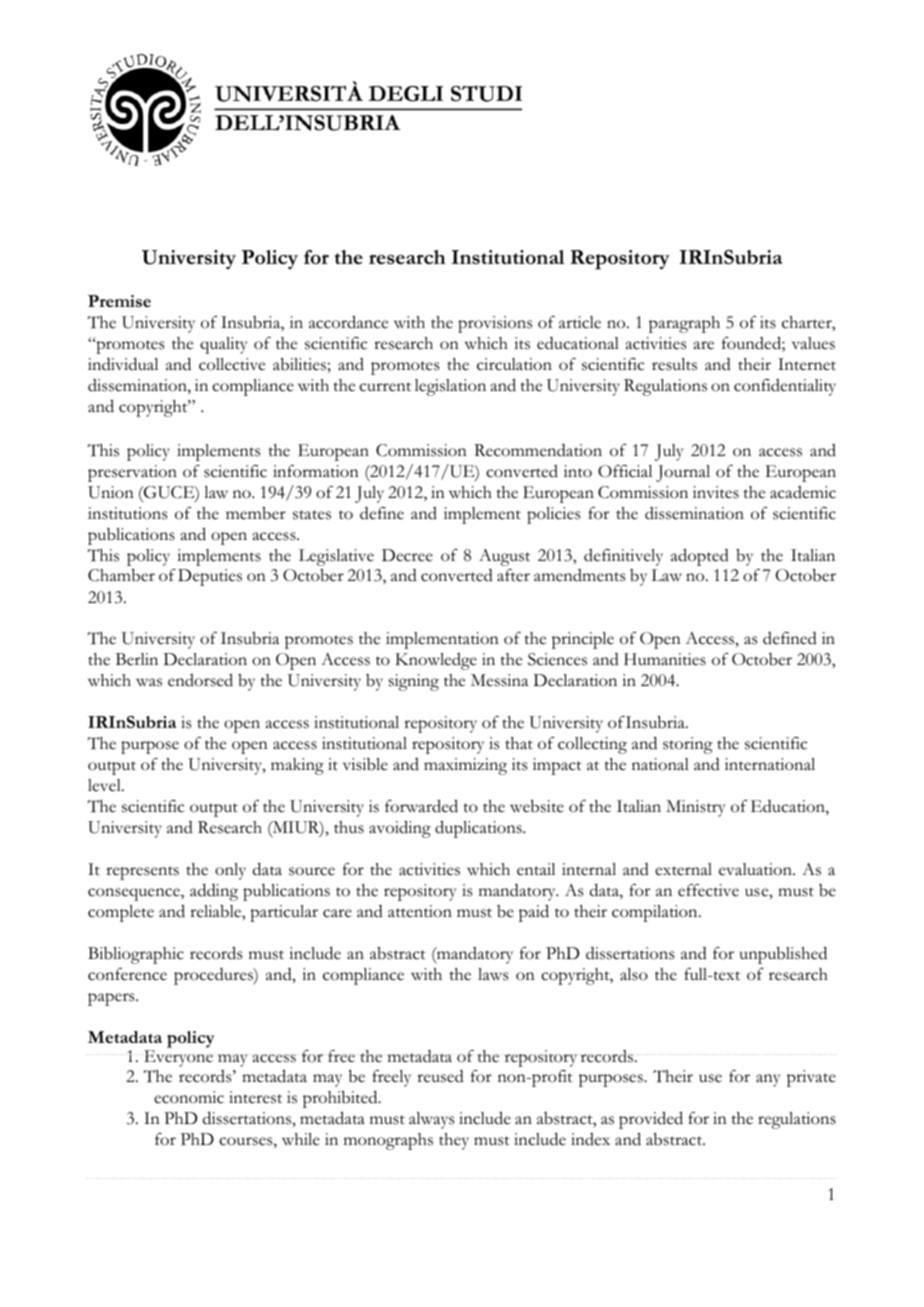  Describe the element at coordinates (223, 345) in the image. I see `quality` at that location.
